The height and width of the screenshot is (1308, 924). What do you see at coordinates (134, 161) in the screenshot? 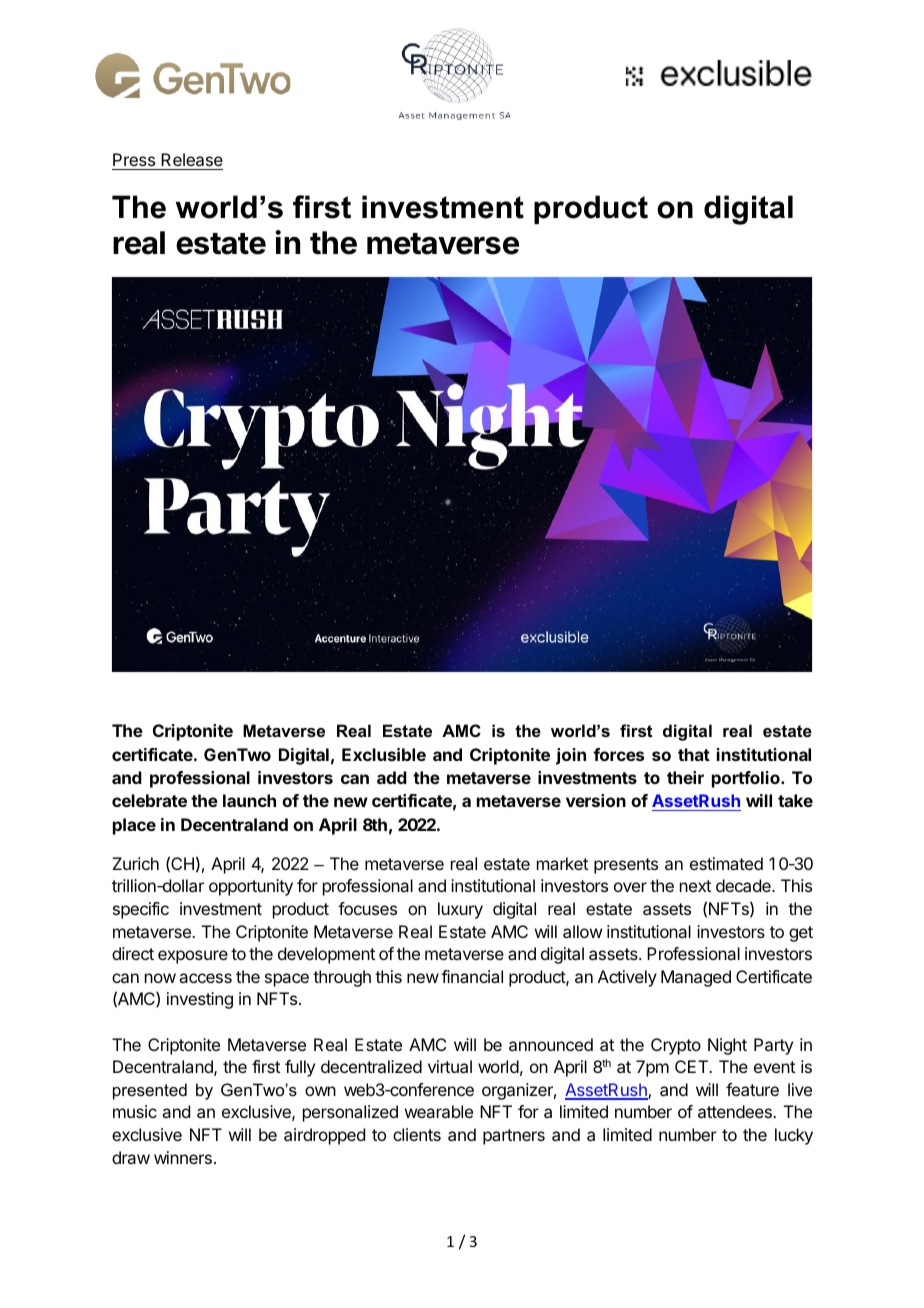
I see `Press` at bounding box center [134, 161].
